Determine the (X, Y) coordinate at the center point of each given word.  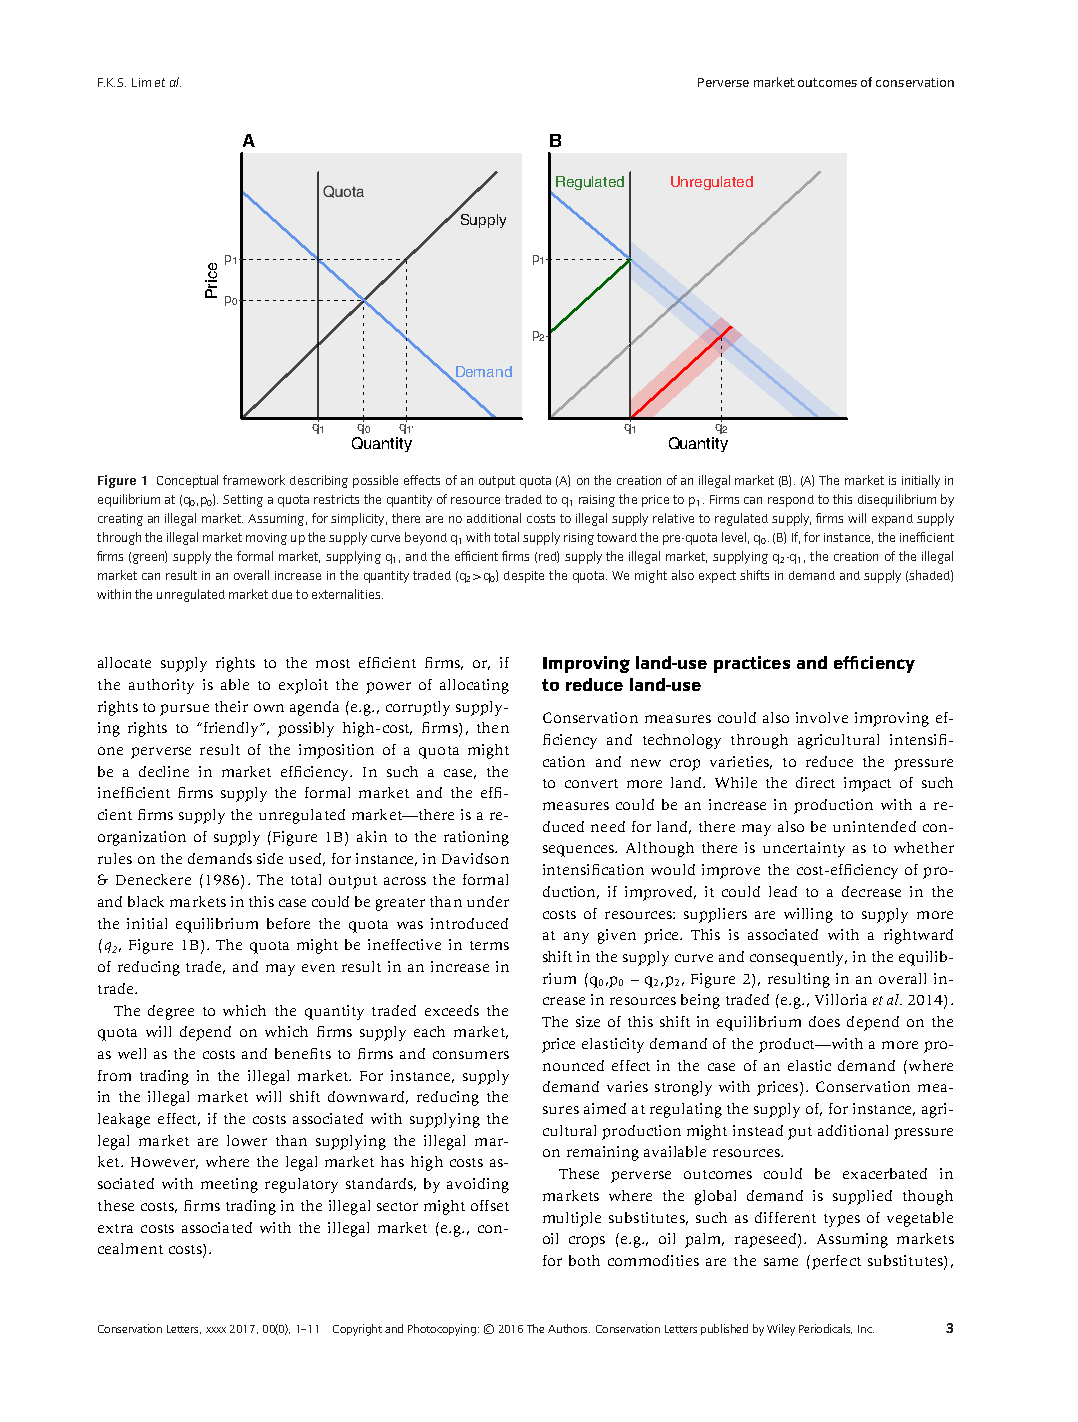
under (488, 901)
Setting (243, 501)
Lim (141, 82)
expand (892, 520)
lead (783, 891)
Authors (569, 1328)
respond (791, 501)
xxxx (216, 1330)
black (146, 901)
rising (579, 539)
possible (375, 481)
